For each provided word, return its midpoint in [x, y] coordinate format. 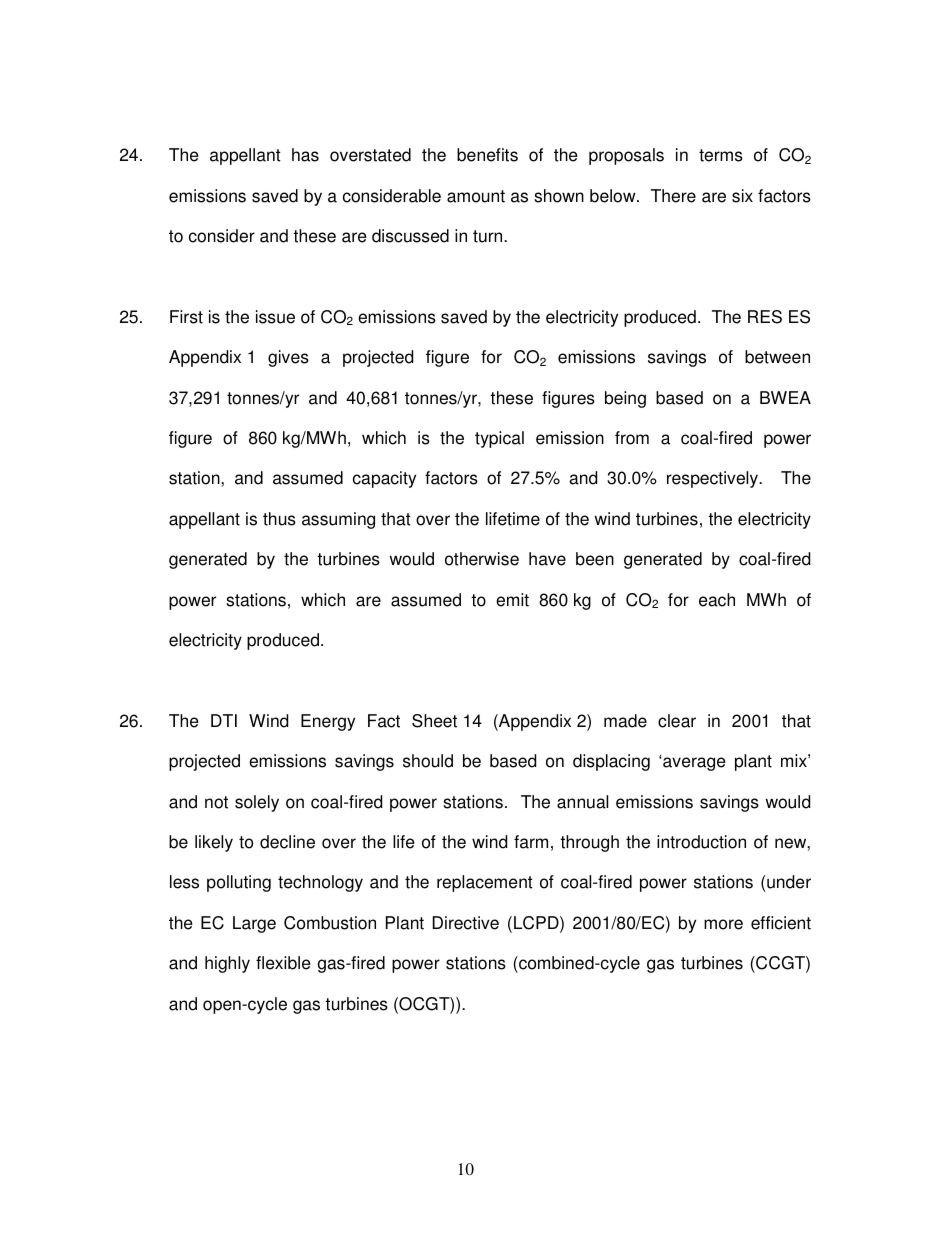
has [305, 155]
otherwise [482, 559]
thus [279, 519]
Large [254, 924]
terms [721, 155]
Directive [466, 923]
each [717, 600]
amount [476, 196]
